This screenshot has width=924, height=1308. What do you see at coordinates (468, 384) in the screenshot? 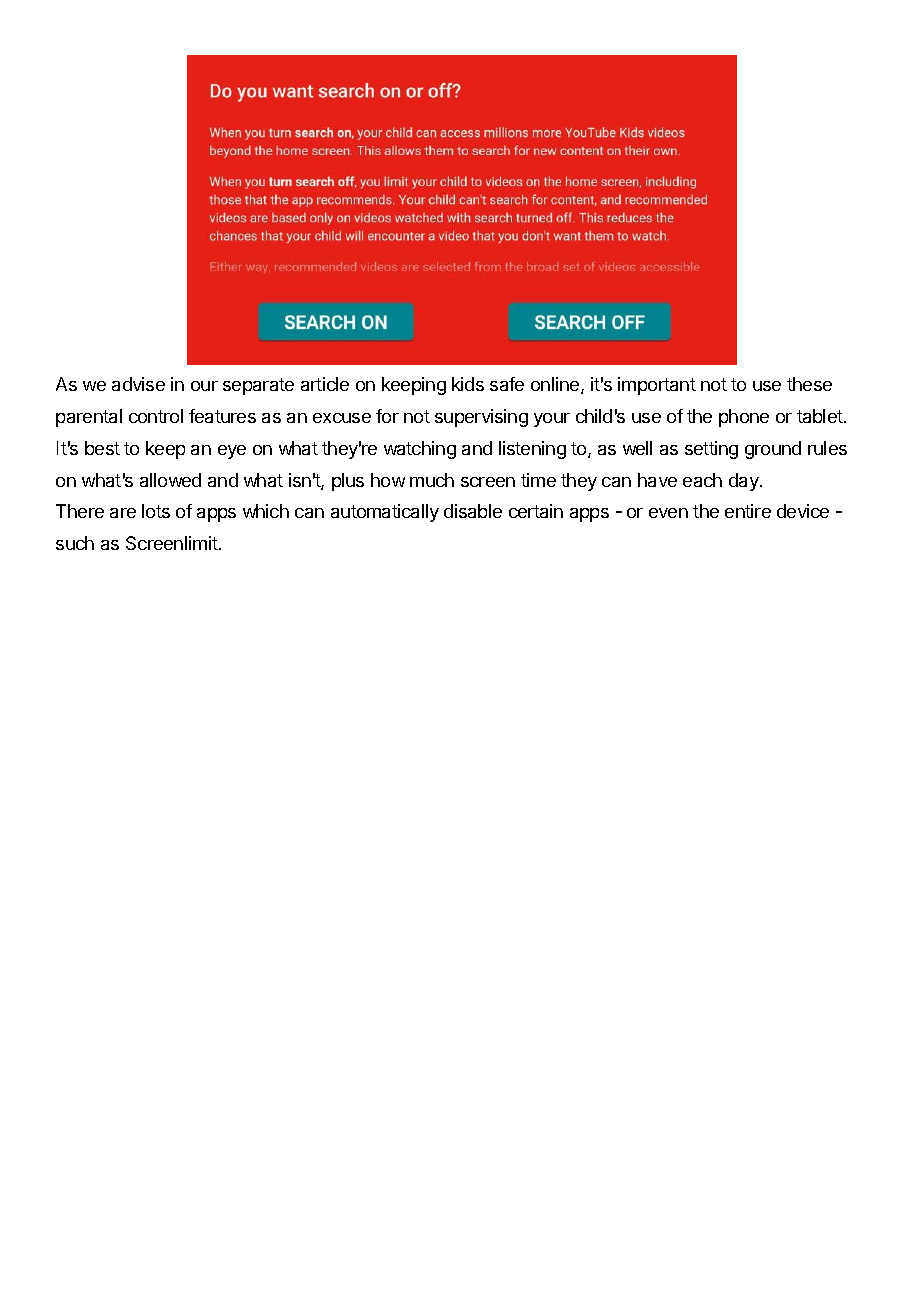
I see `kids` at bounding box center [468, 384].
